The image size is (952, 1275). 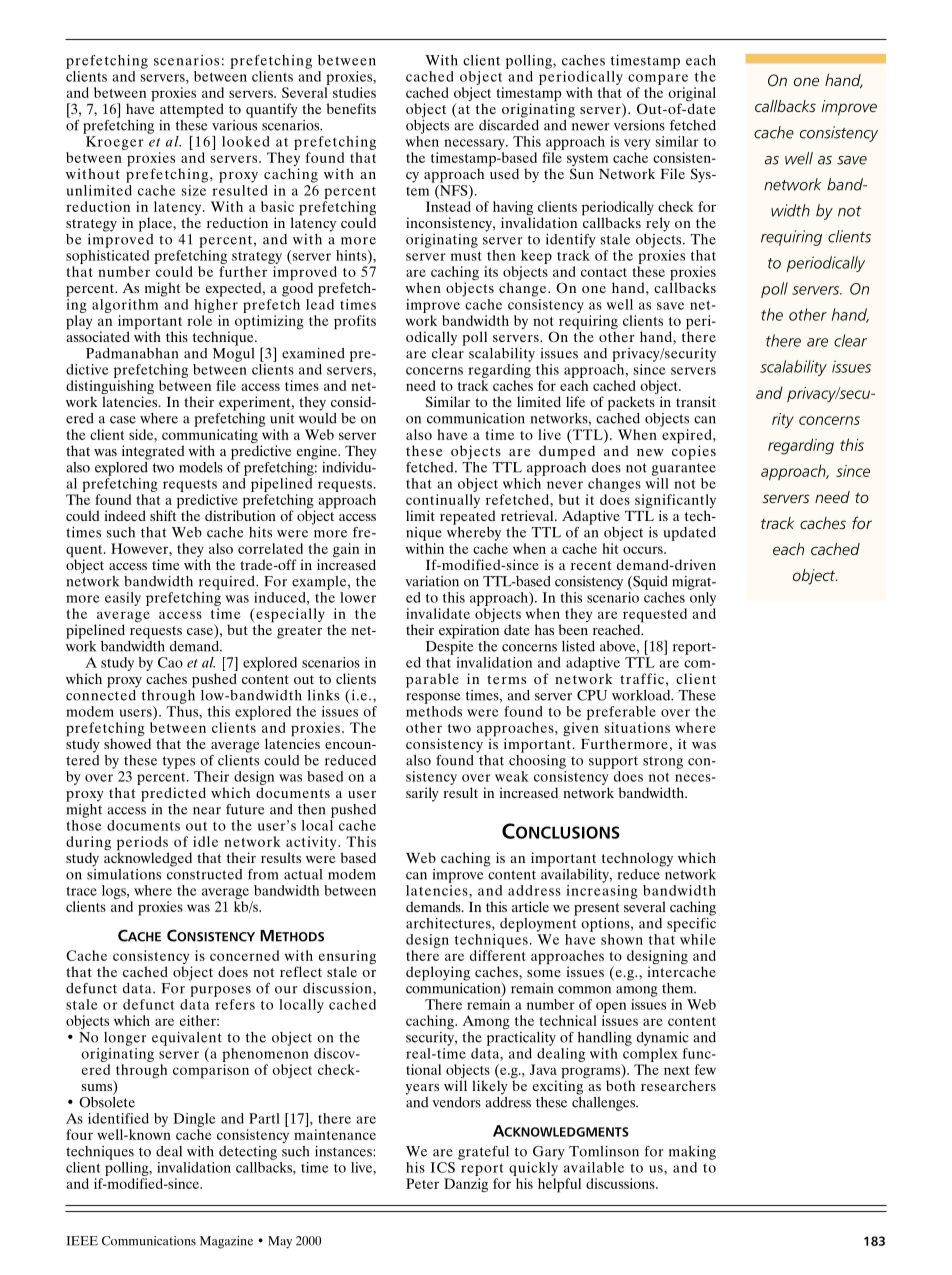 What do you see at coordinates (443, 502) in the screenshot?
I see `continually` at bounding box center [443, 502].
